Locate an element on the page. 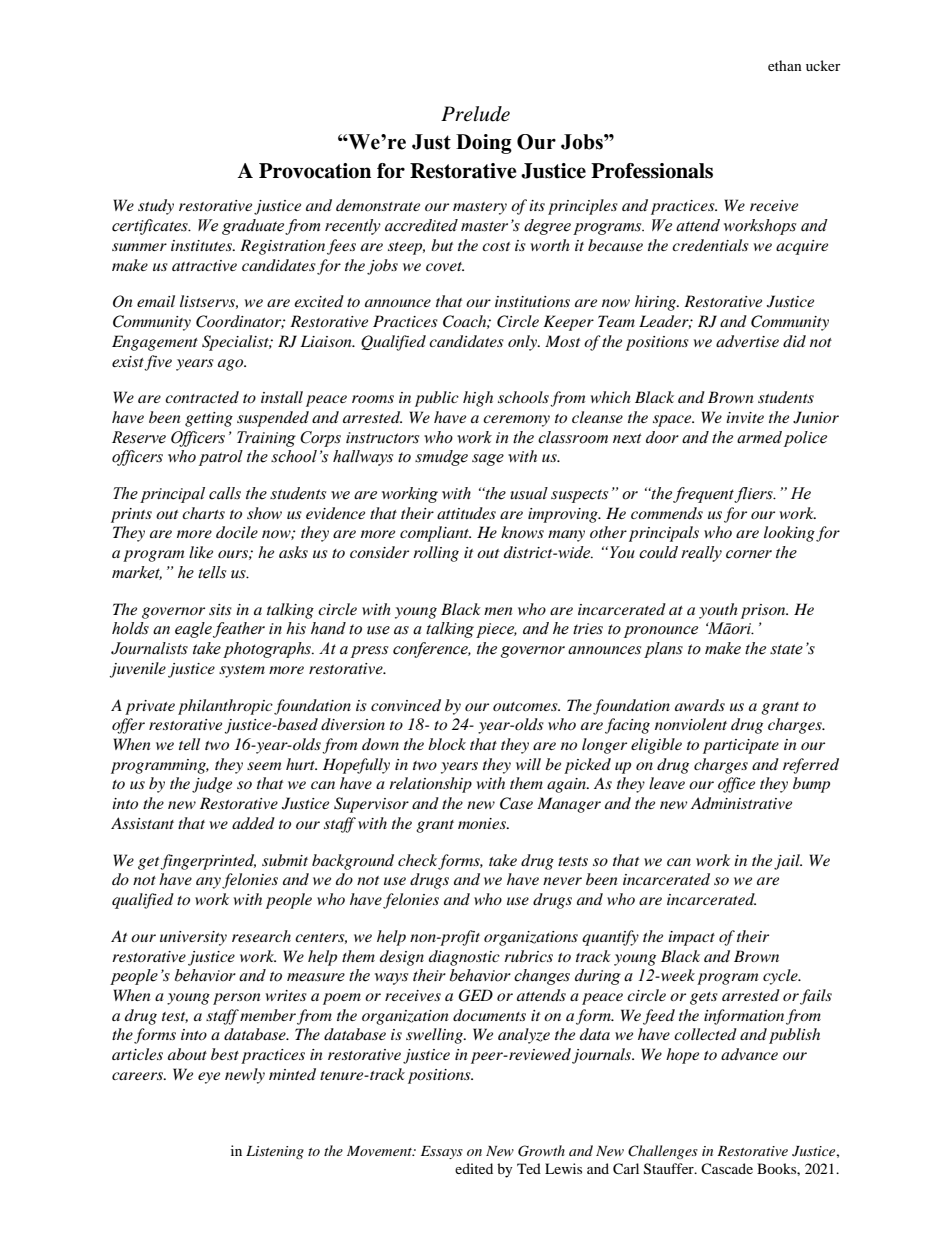  Cascade is located at coordinates (727, 1168).
